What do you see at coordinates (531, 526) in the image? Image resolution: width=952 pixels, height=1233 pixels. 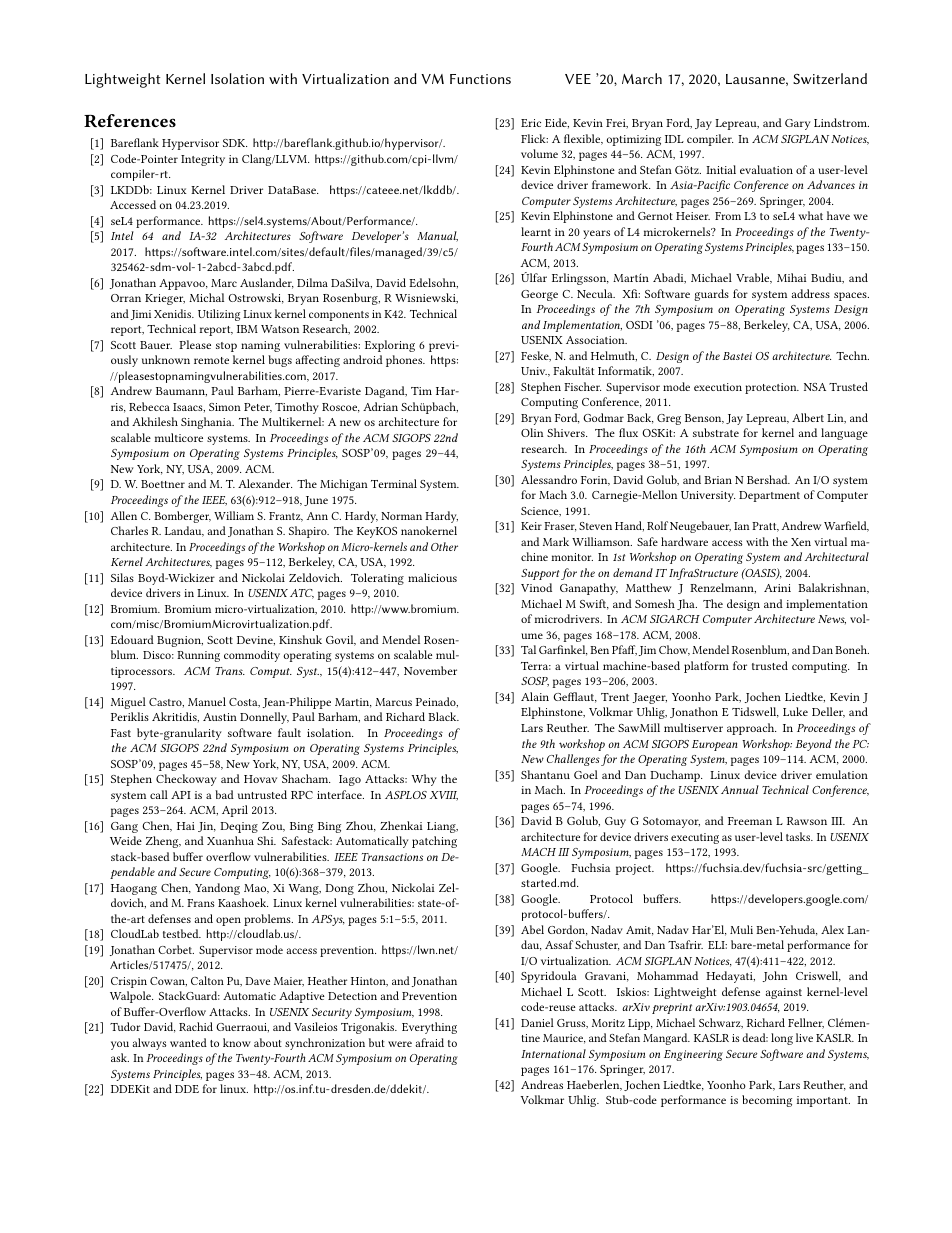 I see `Keir` at bounding box center [531, 526].
